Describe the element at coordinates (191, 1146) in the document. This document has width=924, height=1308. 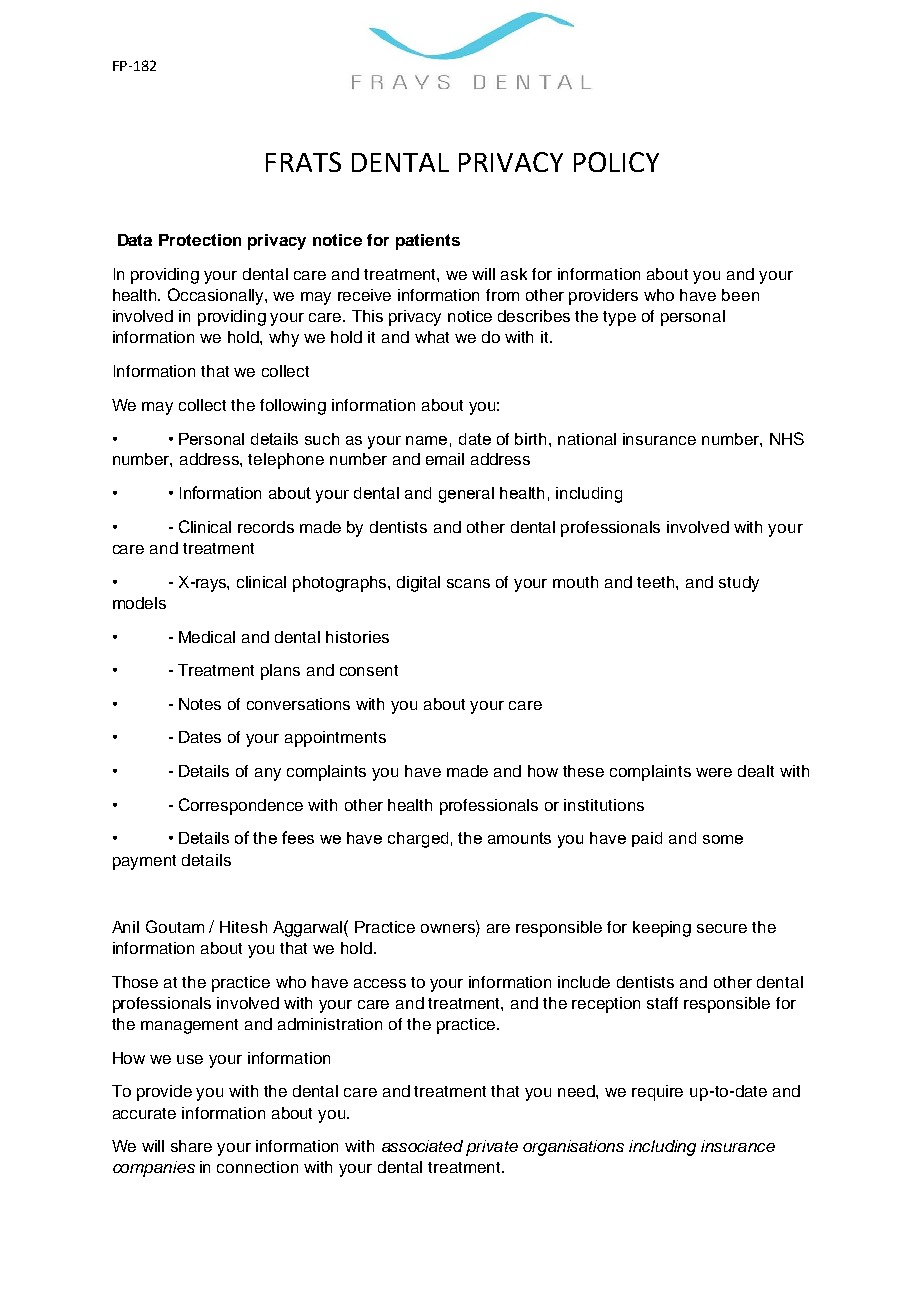
I see `share` at that location.
